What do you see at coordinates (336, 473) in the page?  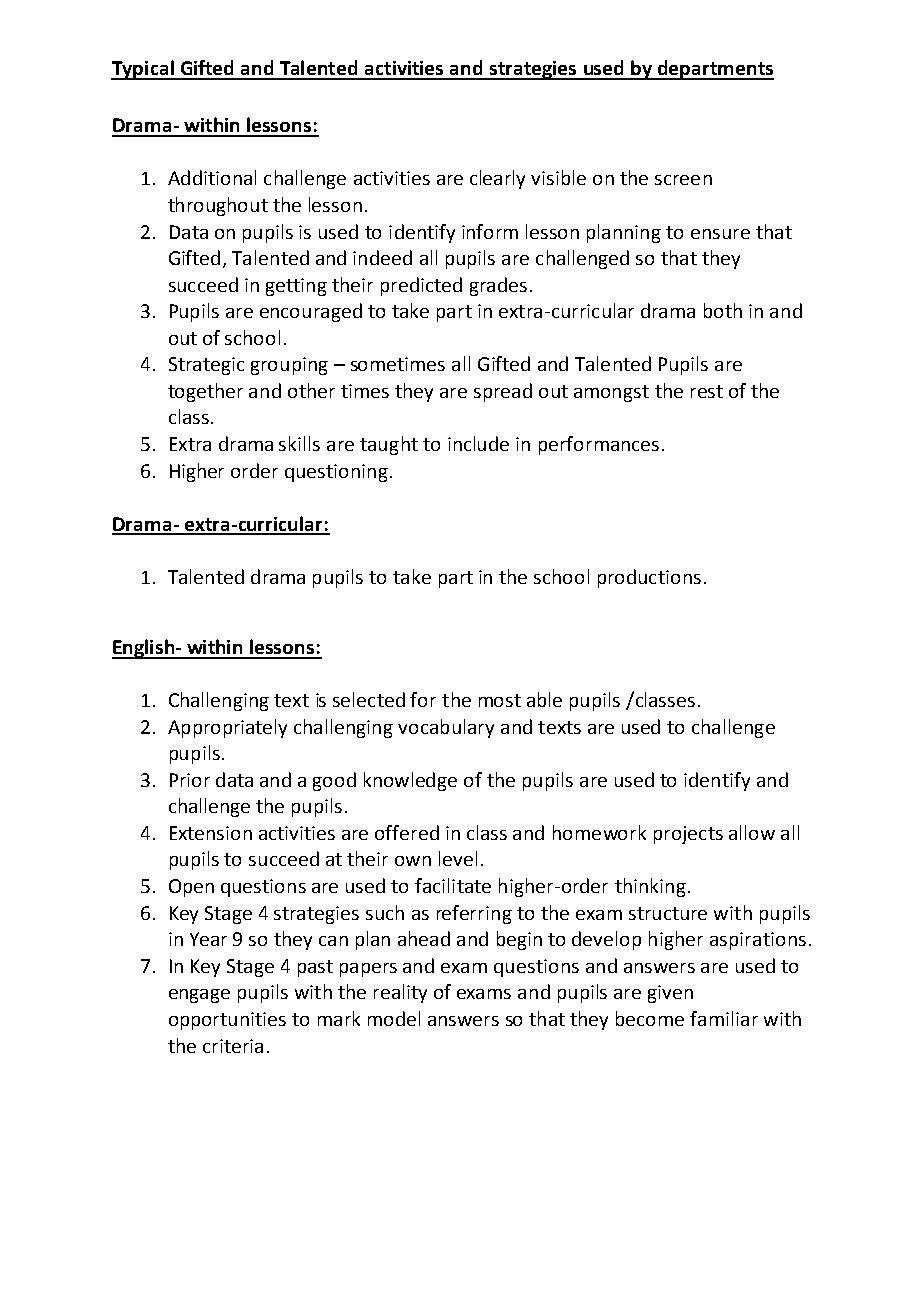 I see `questioning` at bounding box center [336, 473].
